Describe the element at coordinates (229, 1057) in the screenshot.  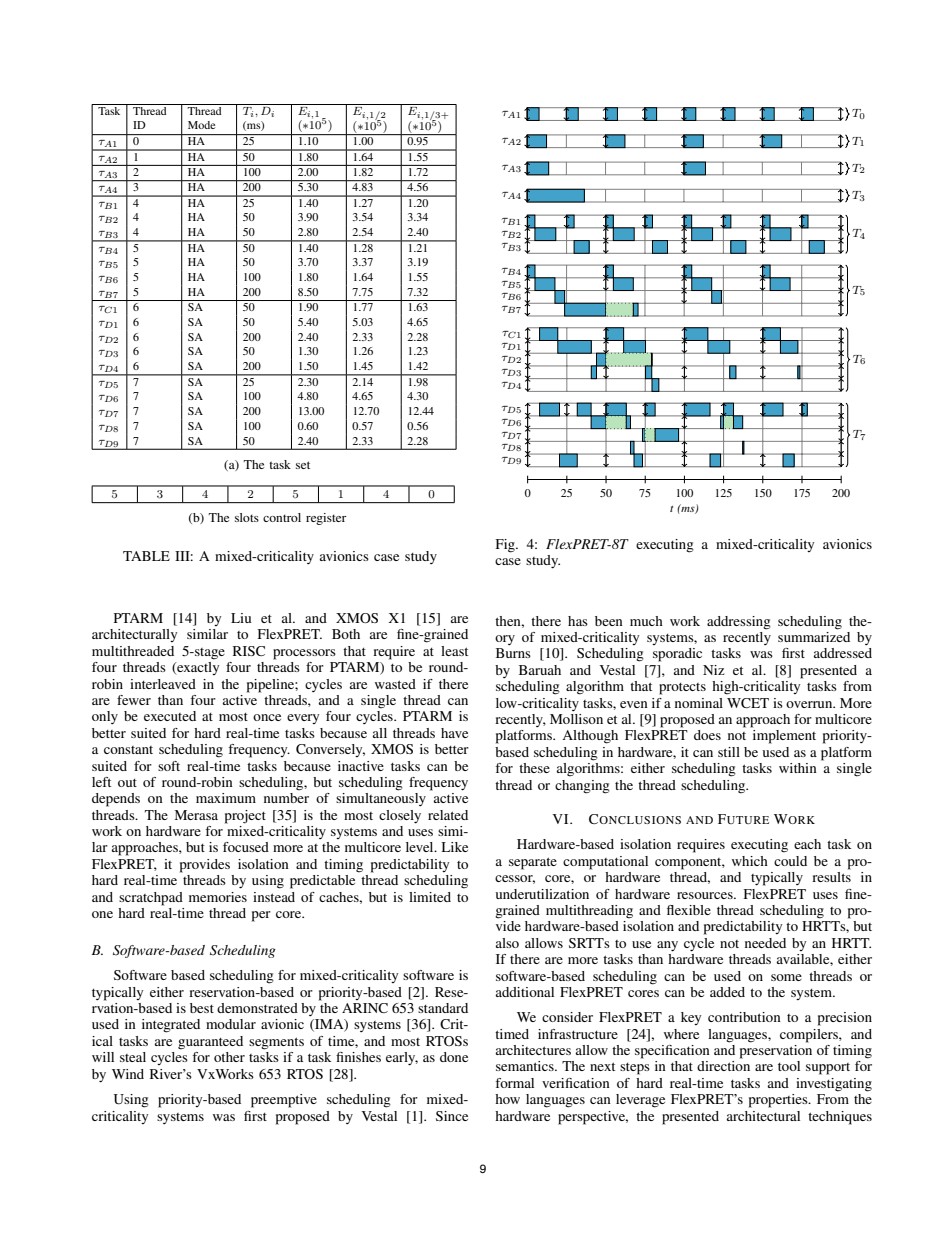
I see `other` at that location.
